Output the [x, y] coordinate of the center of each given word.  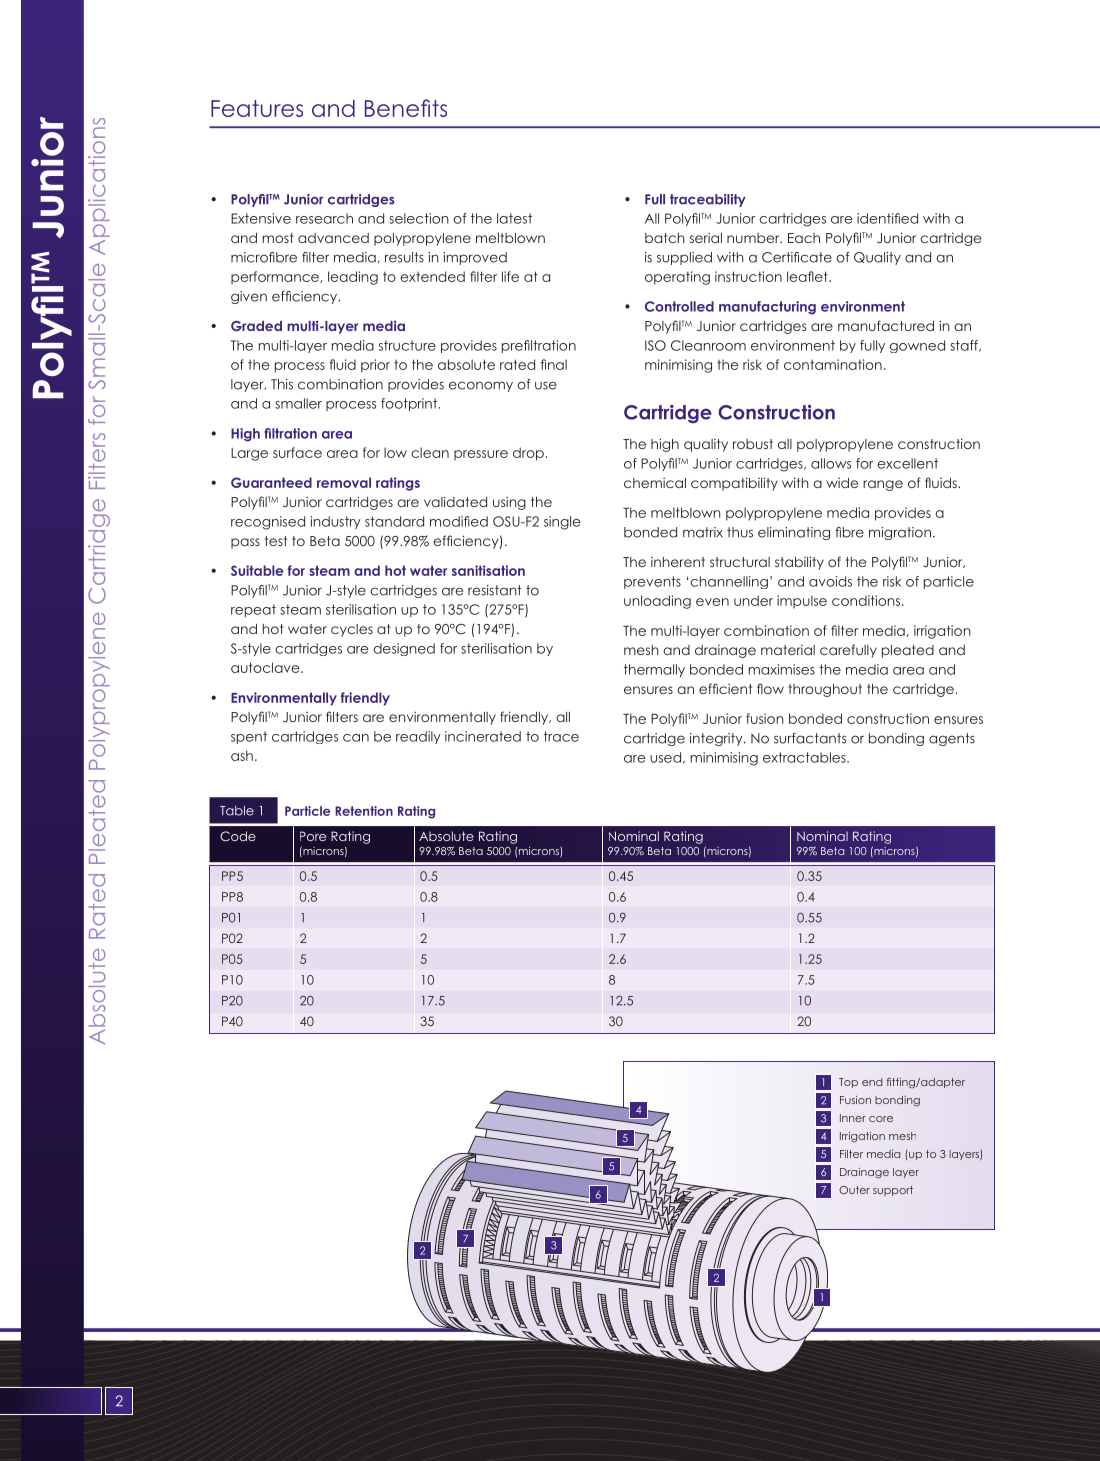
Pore [313, 836]
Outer [854, 1190]
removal [344, 482]
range [883, 485]
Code [238, 836]
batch [665, 238]
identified [887, 218]
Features [257, 108]
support [893, 1191]
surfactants [810, 738]
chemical [655, 483]
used [665, 757]
